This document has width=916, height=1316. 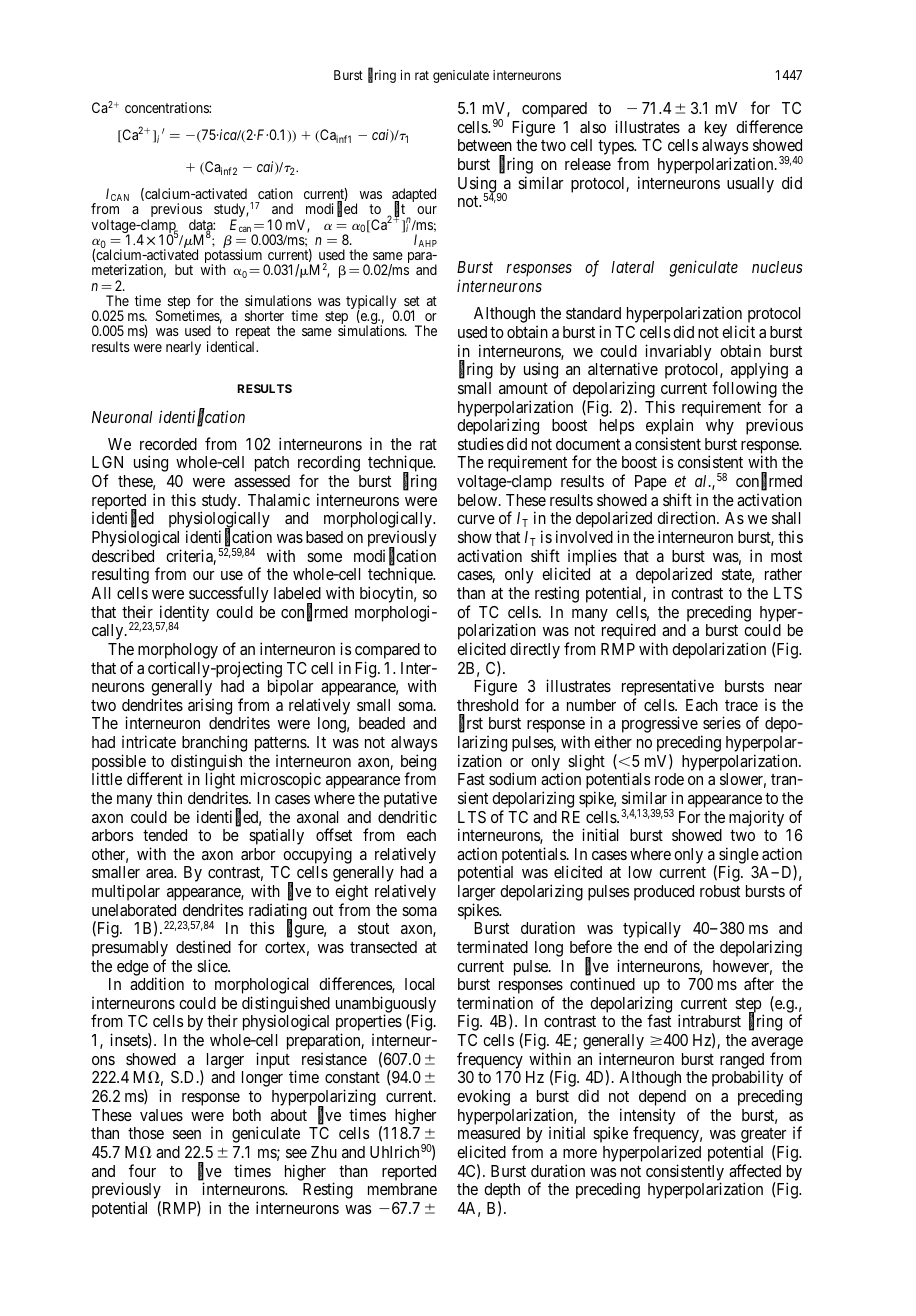 What do you see at coordinates (331, 210) in the document?
I see `modified` at bounding box center [331, 210].
